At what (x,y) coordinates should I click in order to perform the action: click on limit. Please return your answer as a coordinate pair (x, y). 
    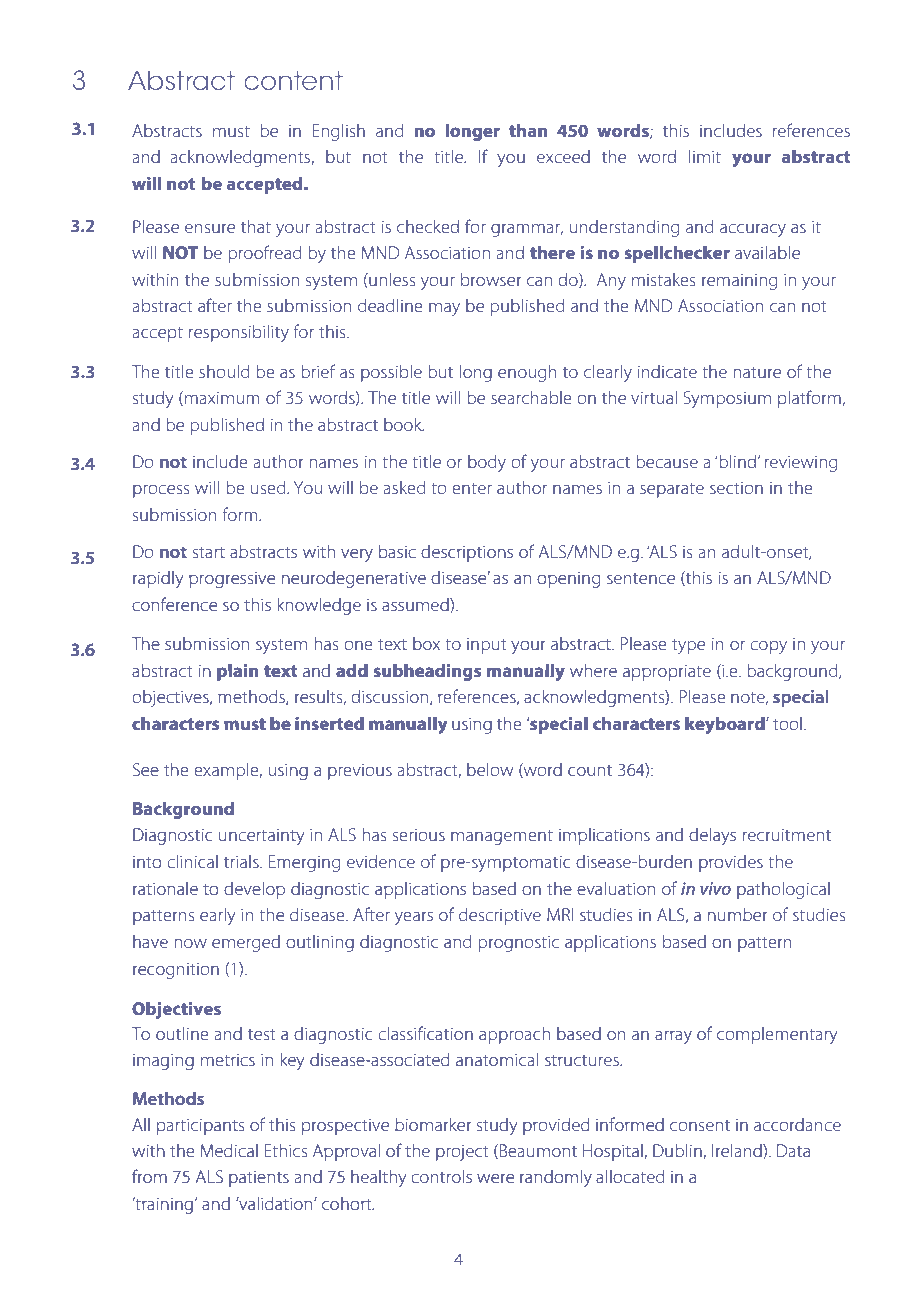
    Looking at the image, I should click on (705, 156).
